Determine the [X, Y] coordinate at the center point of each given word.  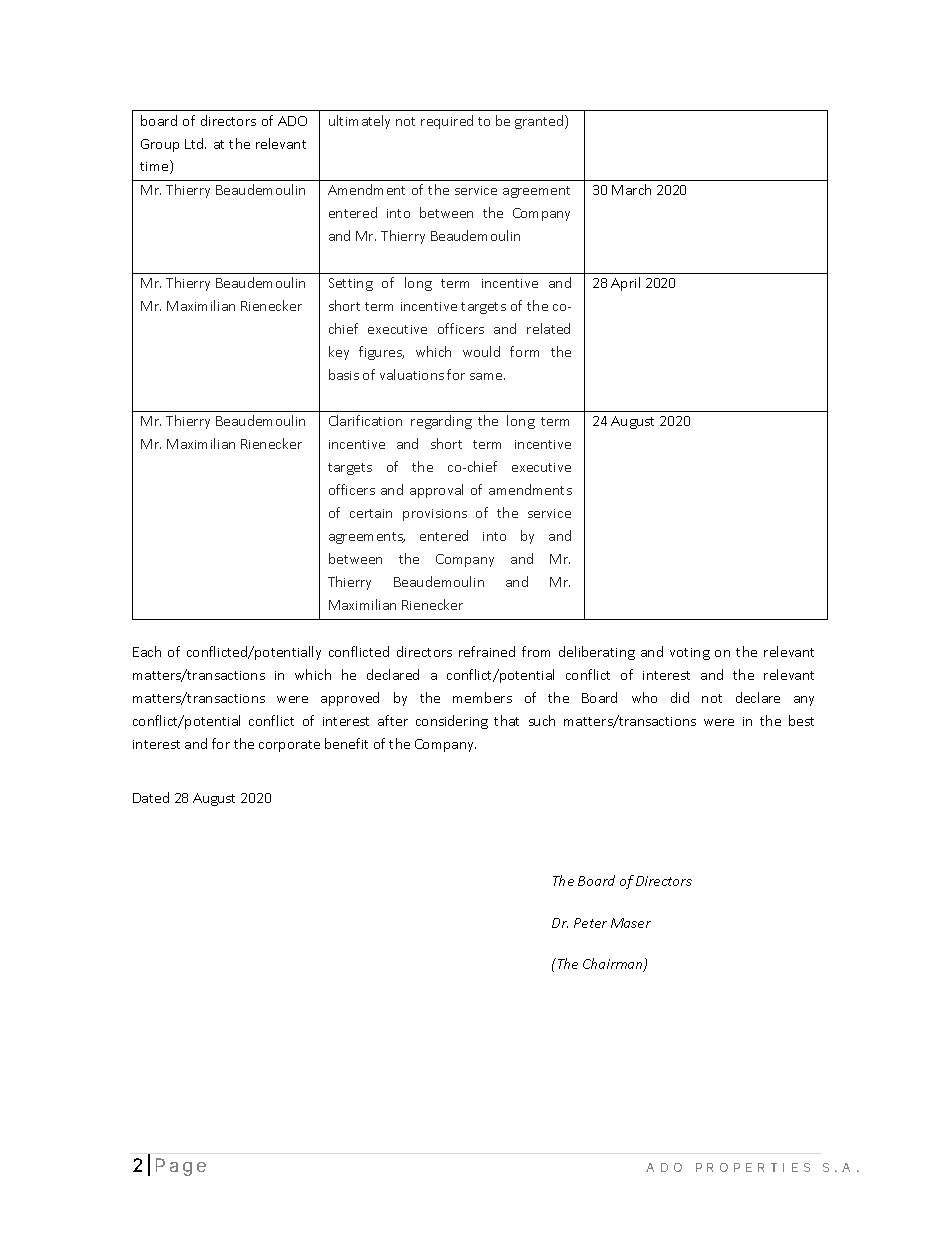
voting [690, 654]
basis [344, 374]
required [447, 122]
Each [147, 651]
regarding [441, 422]
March [631, 189]
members [482, 697]
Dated [151, 797]
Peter [590, 923]
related [548, 328]
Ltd [195, 143]
